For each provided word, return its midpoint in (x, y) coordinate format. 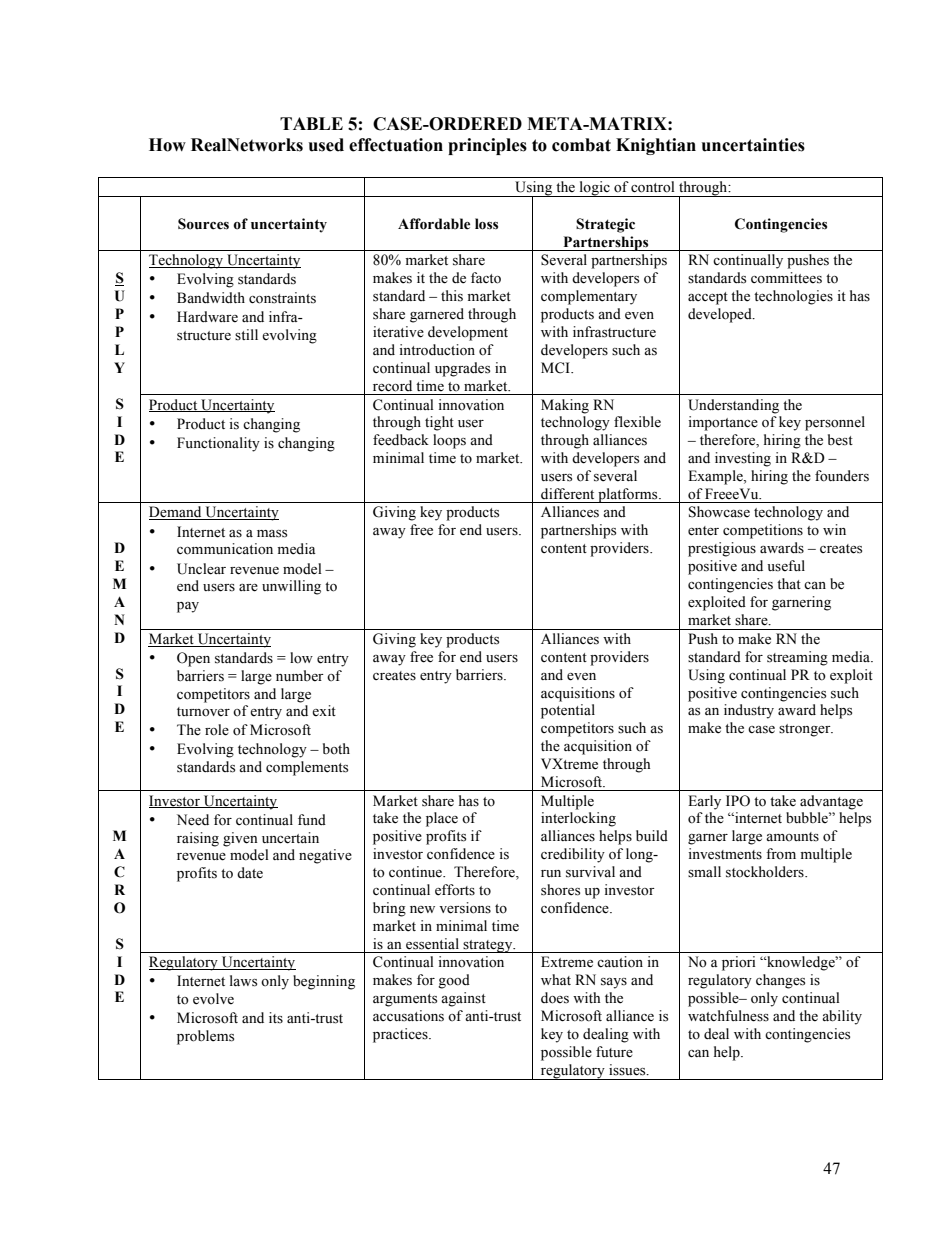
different (567, 494)
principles (487, 146)
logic (594, 189)
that (789, 583)
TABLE (311, 123)
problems (205, 1037)
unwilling (291, 587)
